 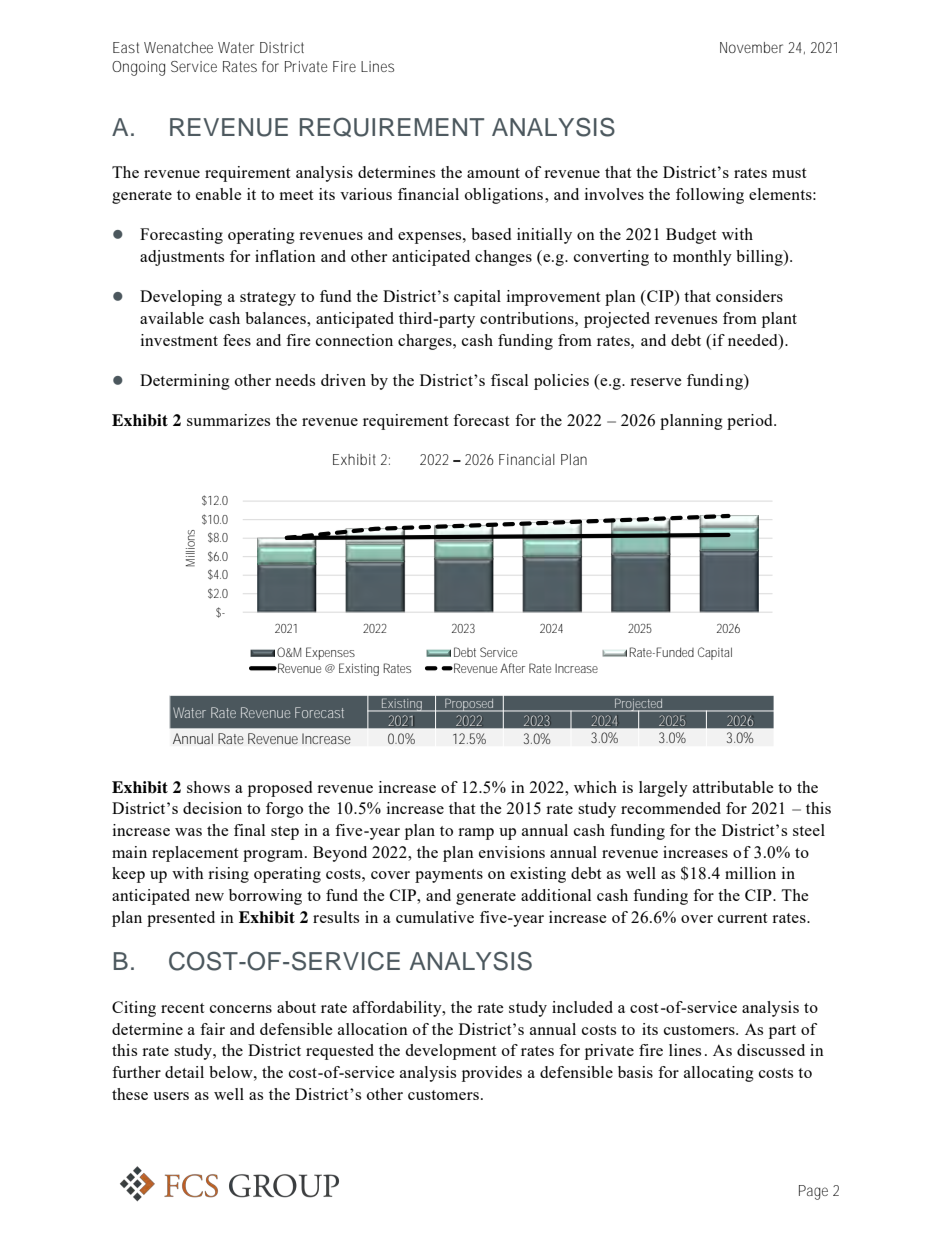 What do you see at coordinates (178, 47) in the screenshot?
I see `Wenatchee` at bounding box center [178, 47].
